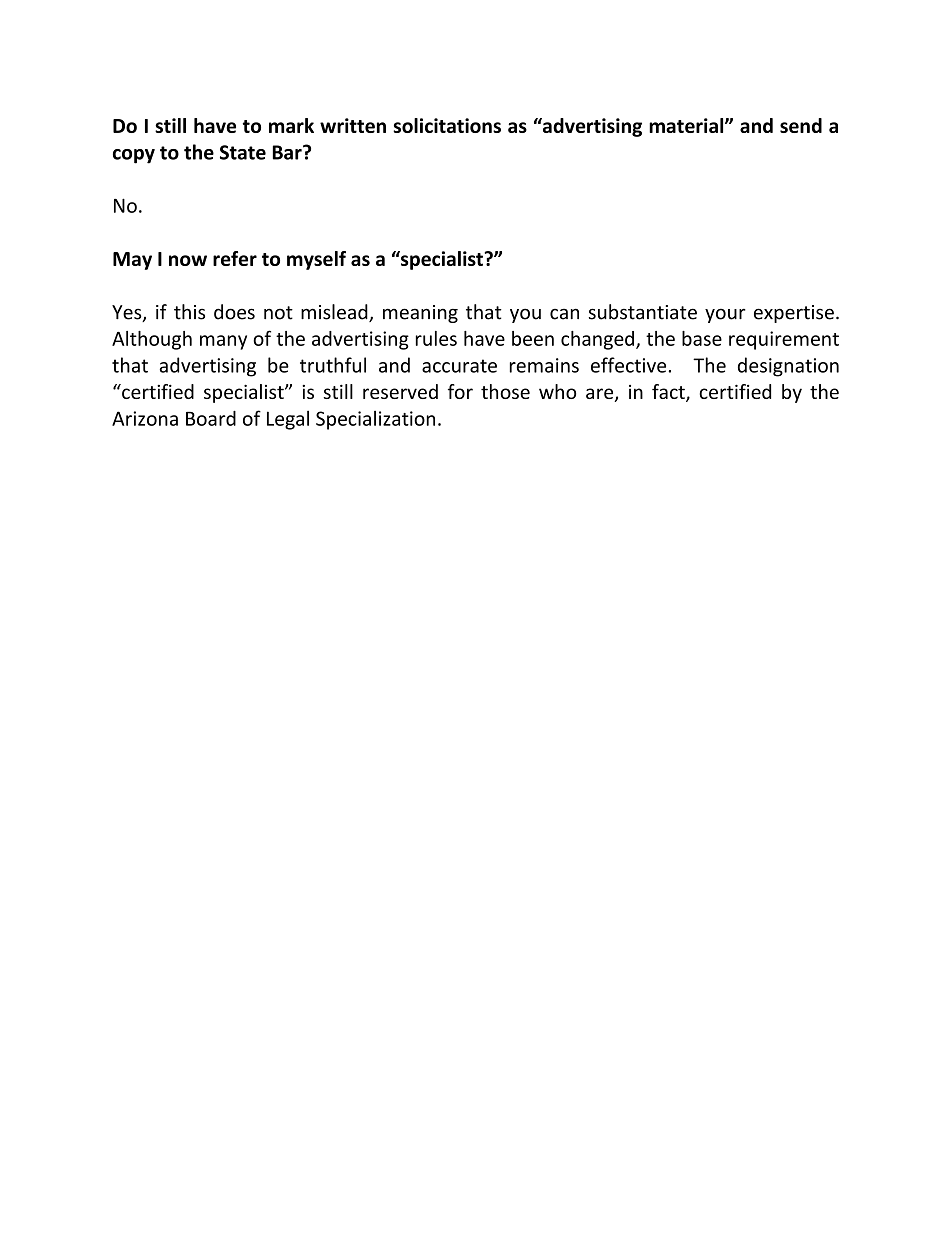 The width and height of the document is (952, 1233). I want to click on State, so click(243, 152).
